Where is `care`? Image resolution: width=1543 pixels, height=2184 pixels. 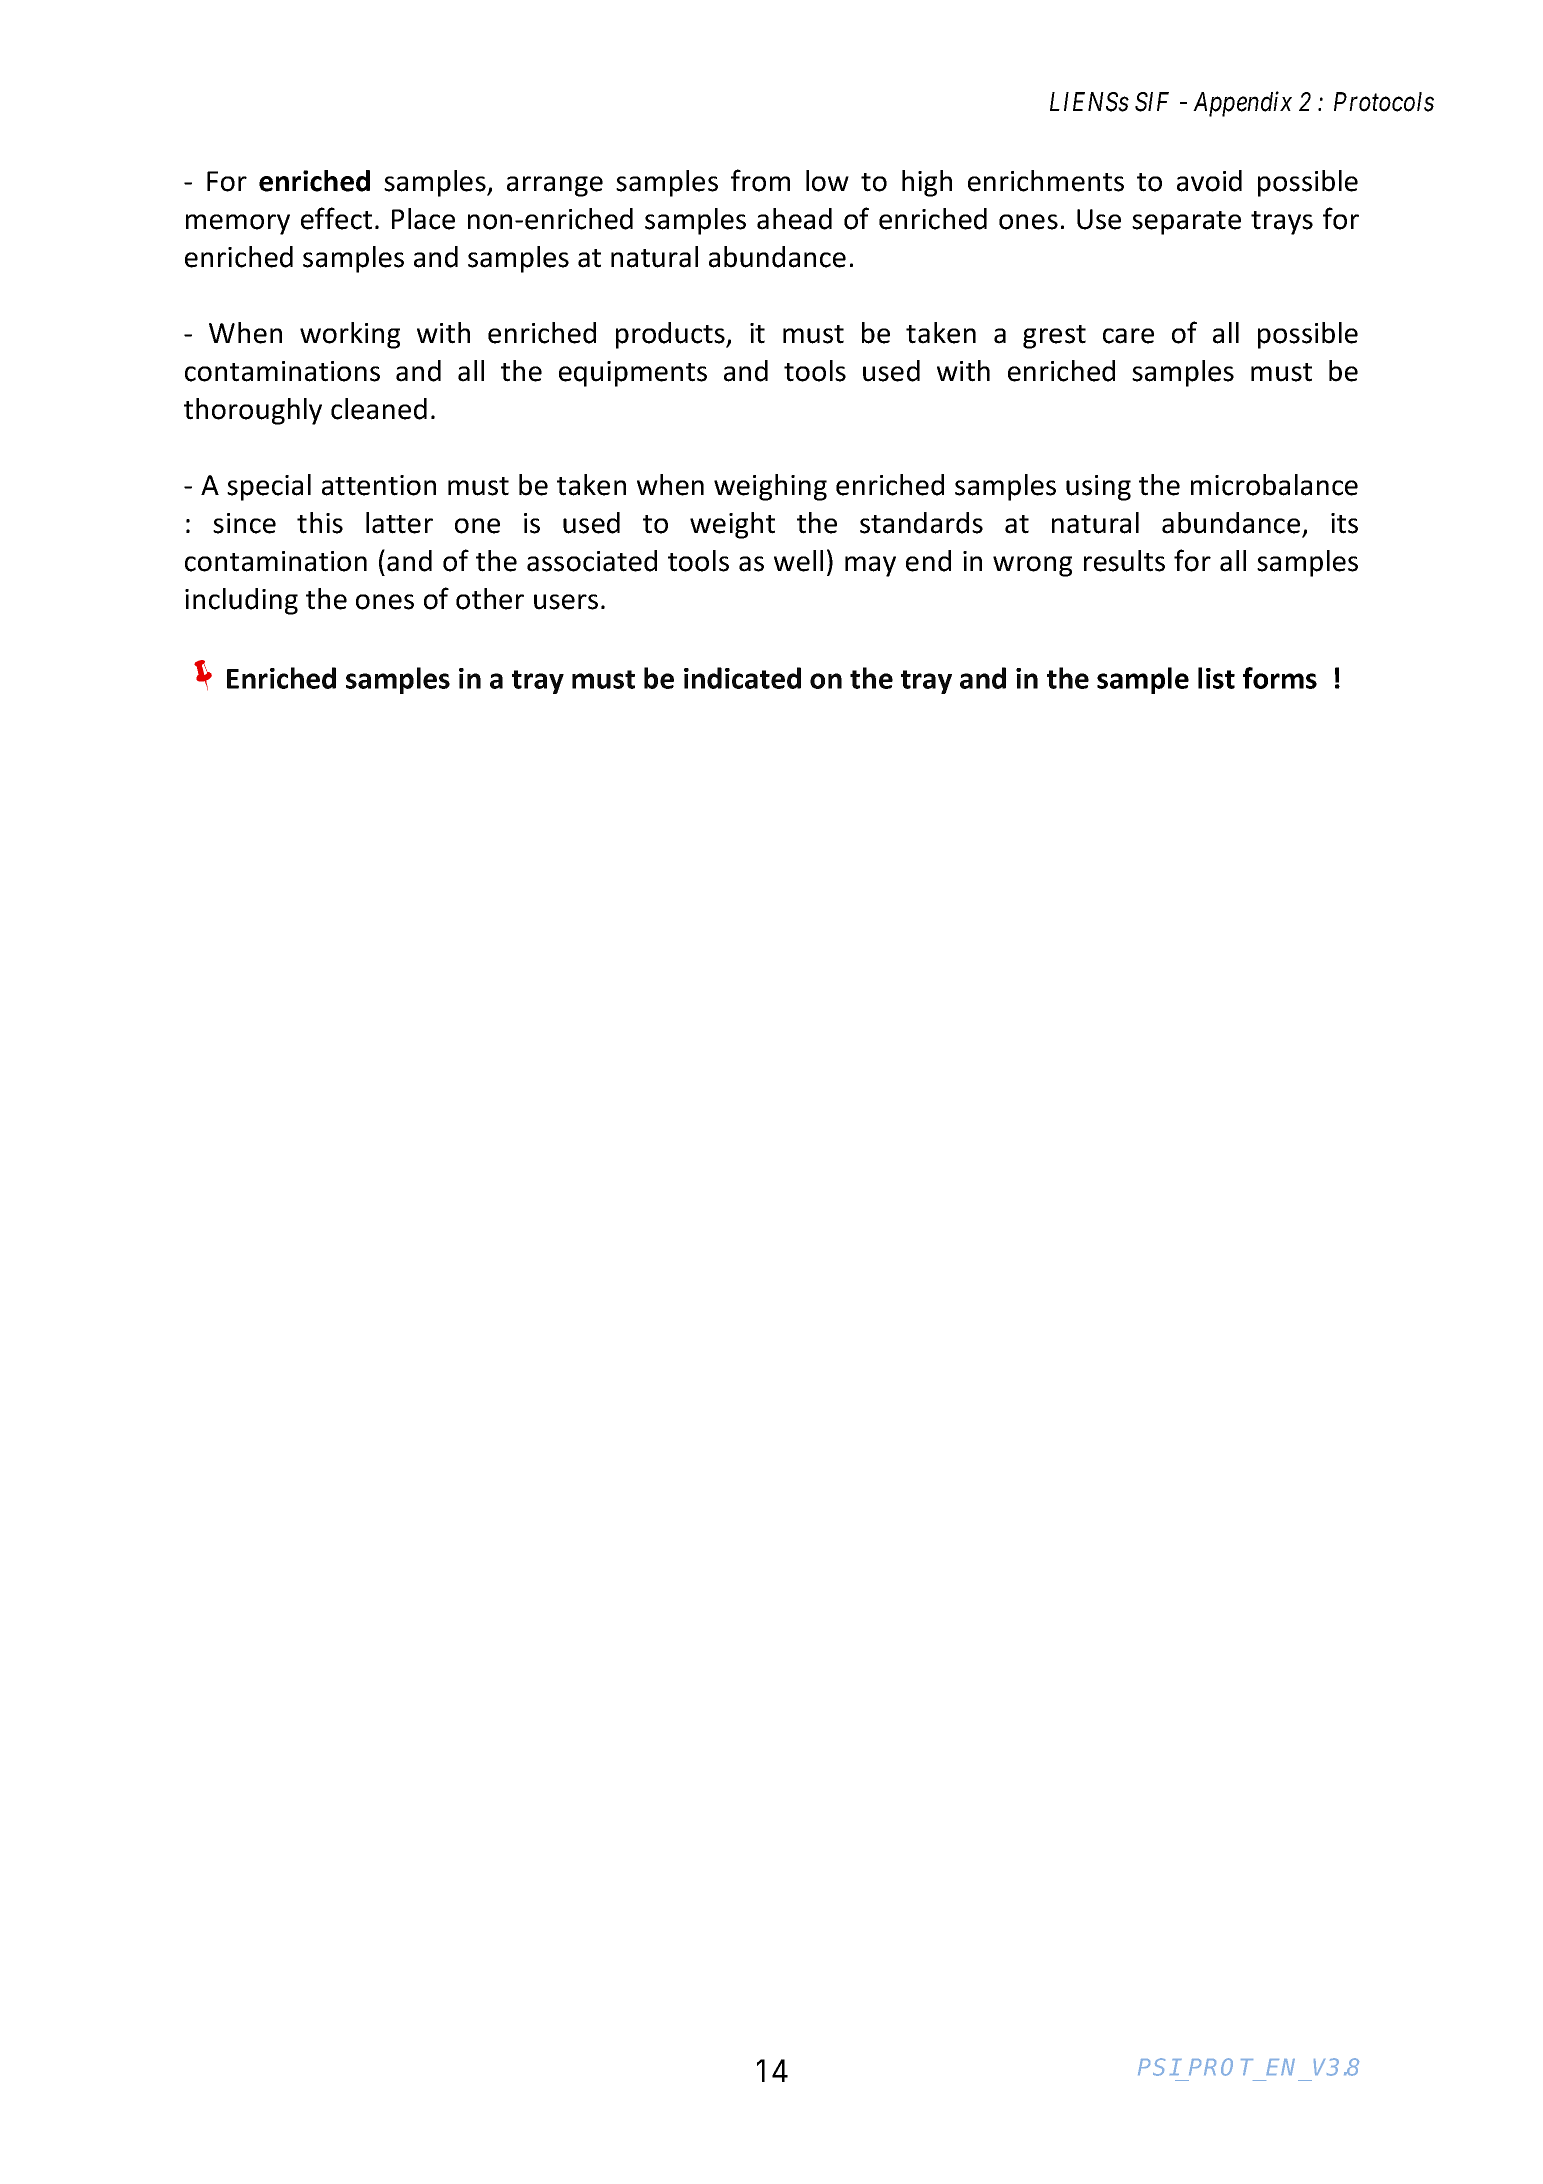 care is located at coordinates (1128, 336).
